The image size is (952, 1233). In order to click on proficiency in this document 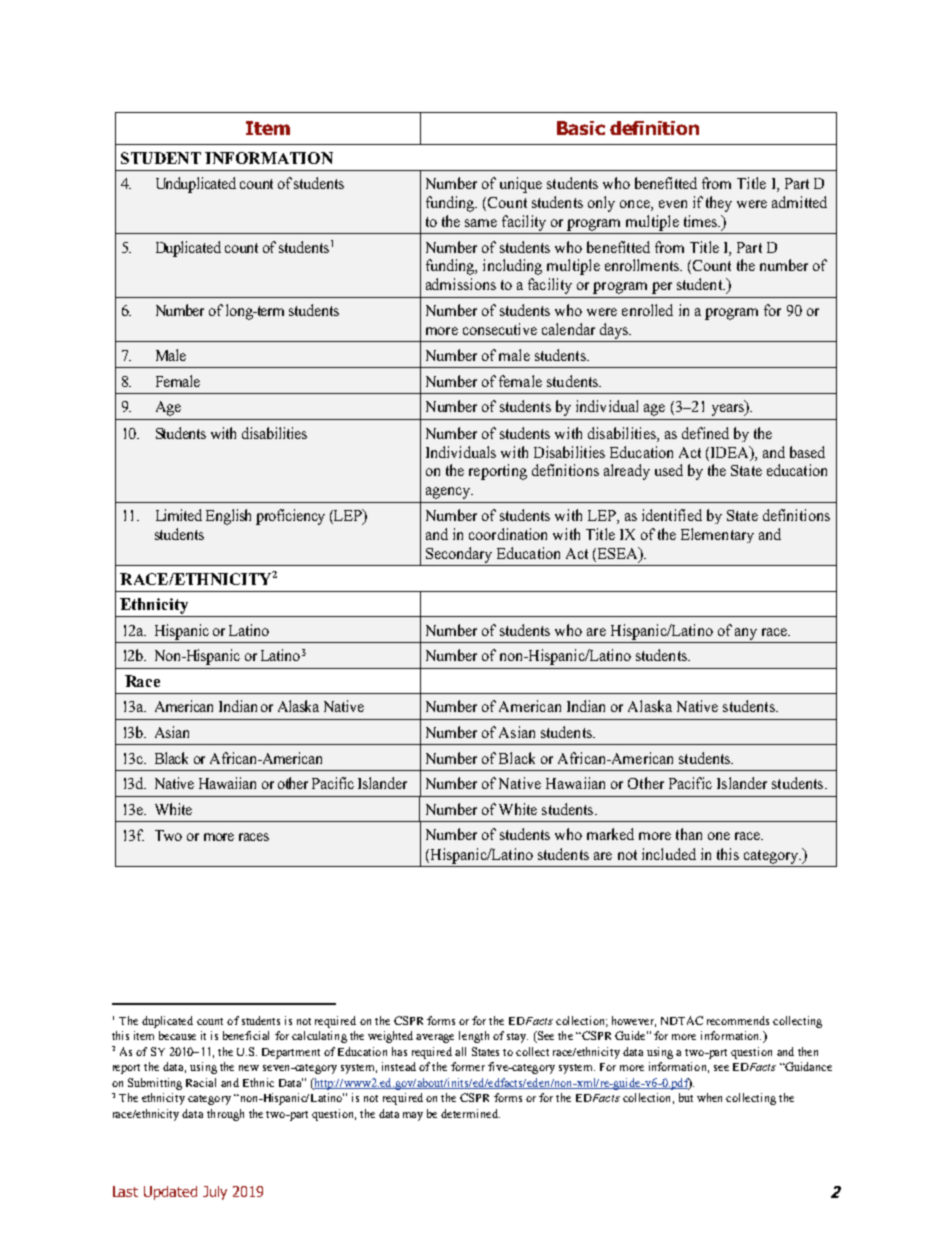, I will do `click(290, 517)`.
